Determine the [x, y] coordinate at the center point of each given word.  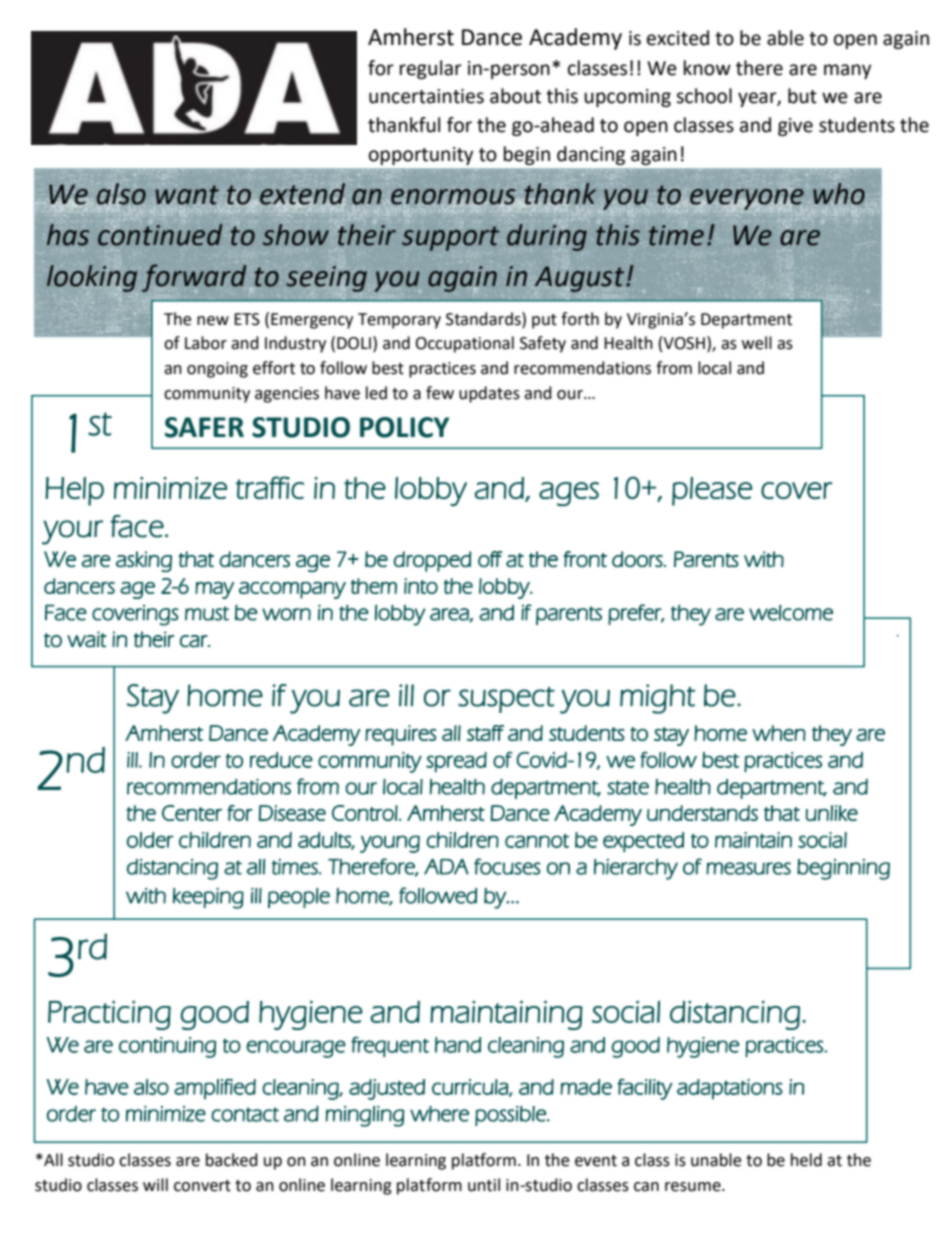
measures [748, 868]
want [187, 195]
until [484, 1185]
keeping [208, 898]
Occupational [464, 344]
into [421, 586]
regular [431, 69]
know [707, 68]
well [757, 343]
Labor [206, 343]
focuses [507, 866]
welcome [791, 612]
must [207, 613]
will [155, 1184]
